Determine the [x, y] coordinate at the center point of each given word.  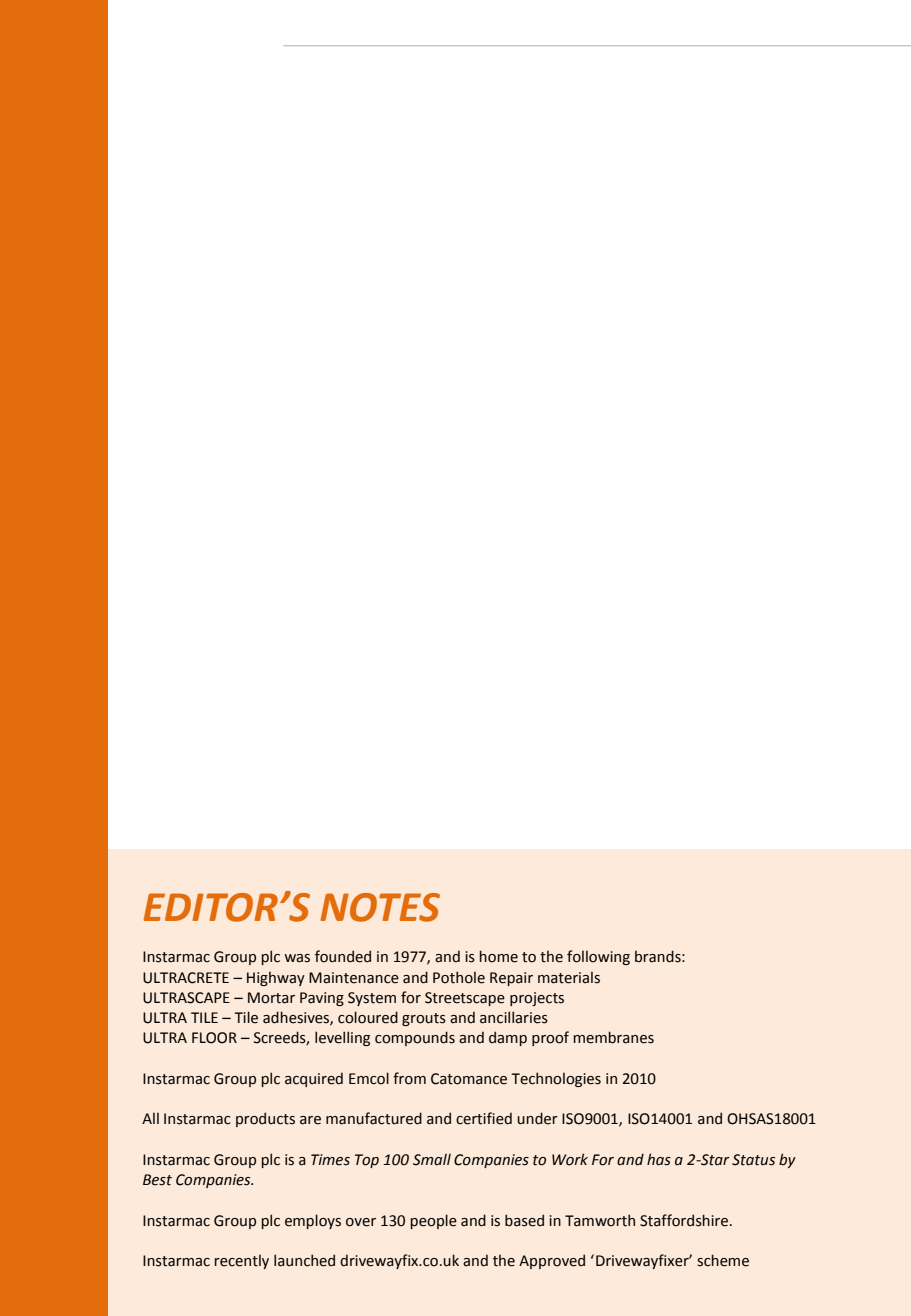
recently [241, 1261]
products [265, 1119]
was [297, 958]
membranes [613, 1037]
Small [432, 1159]
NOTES [380, 907]
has [659, 1159]
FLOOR [214, 1038]
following [598, 957]
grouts [424, 1019]
